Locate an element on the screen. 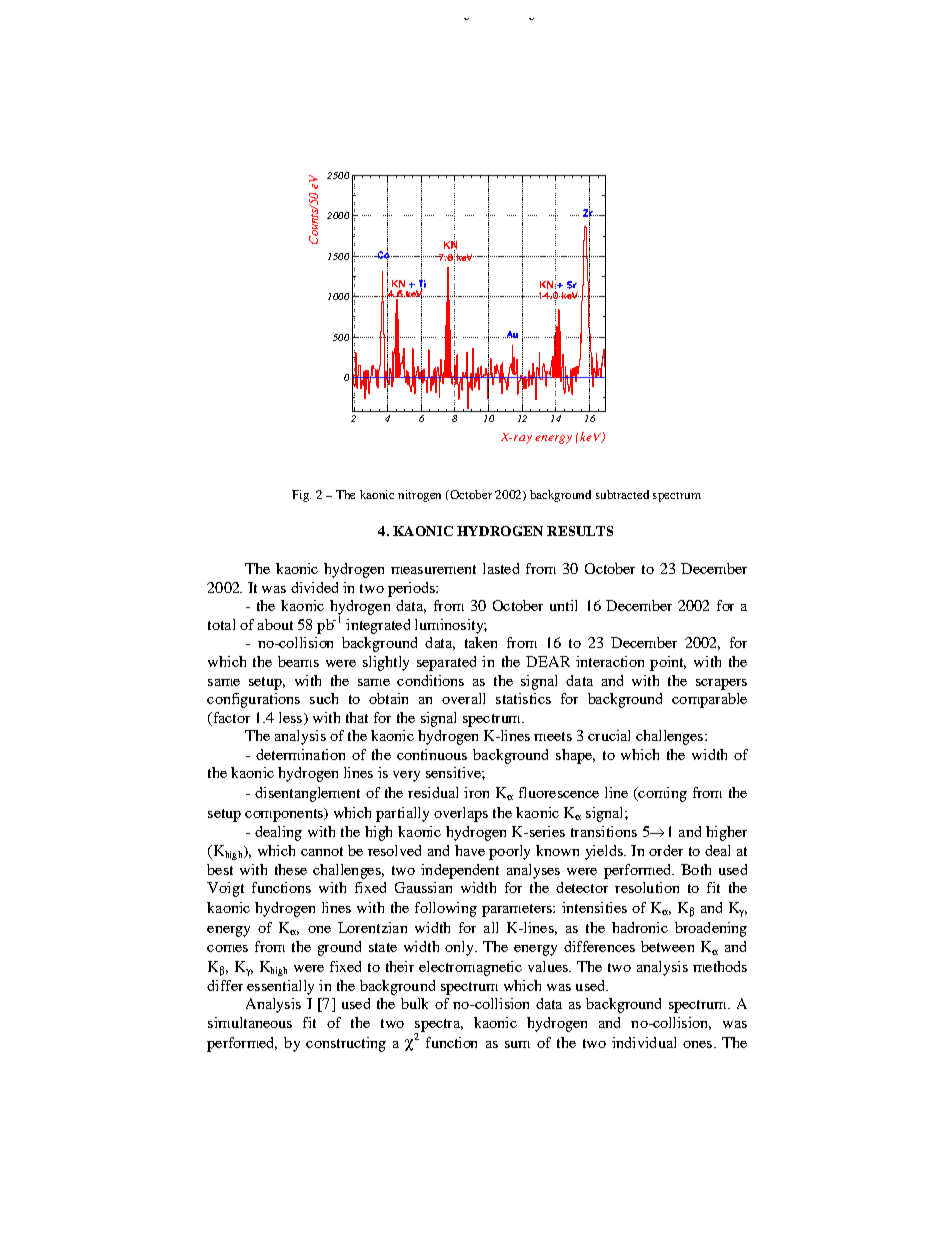  lasted is located at coordinates (501, 568).
